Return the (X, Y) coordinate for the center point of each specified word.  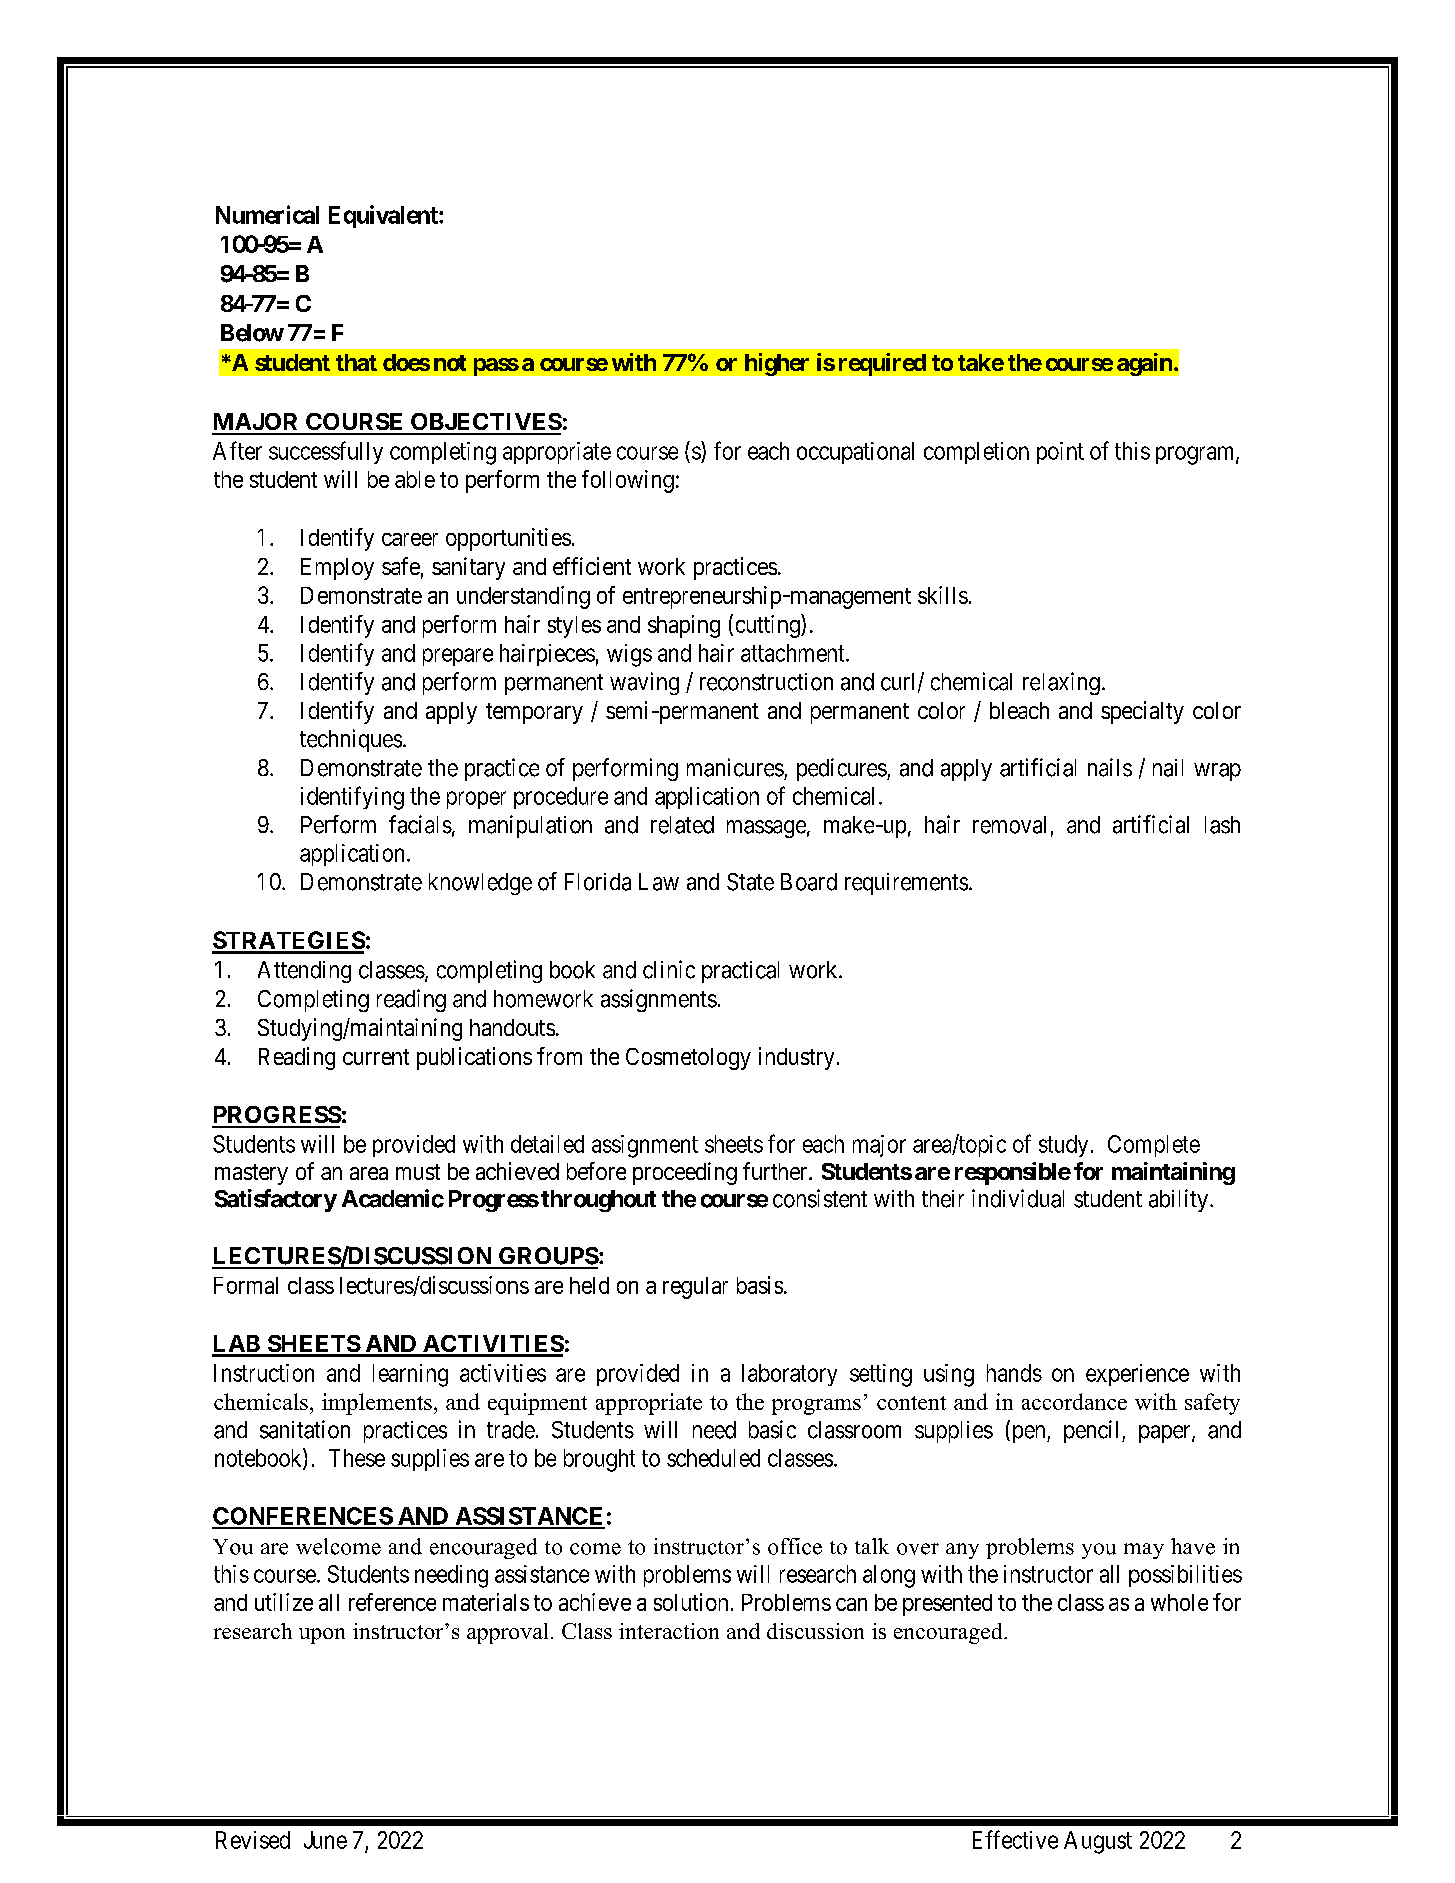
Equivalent (384, 216)
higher (777, 364)
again (1144, 364)
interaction (669, 1631)
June (325, 1840)
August (1098, 1842)
